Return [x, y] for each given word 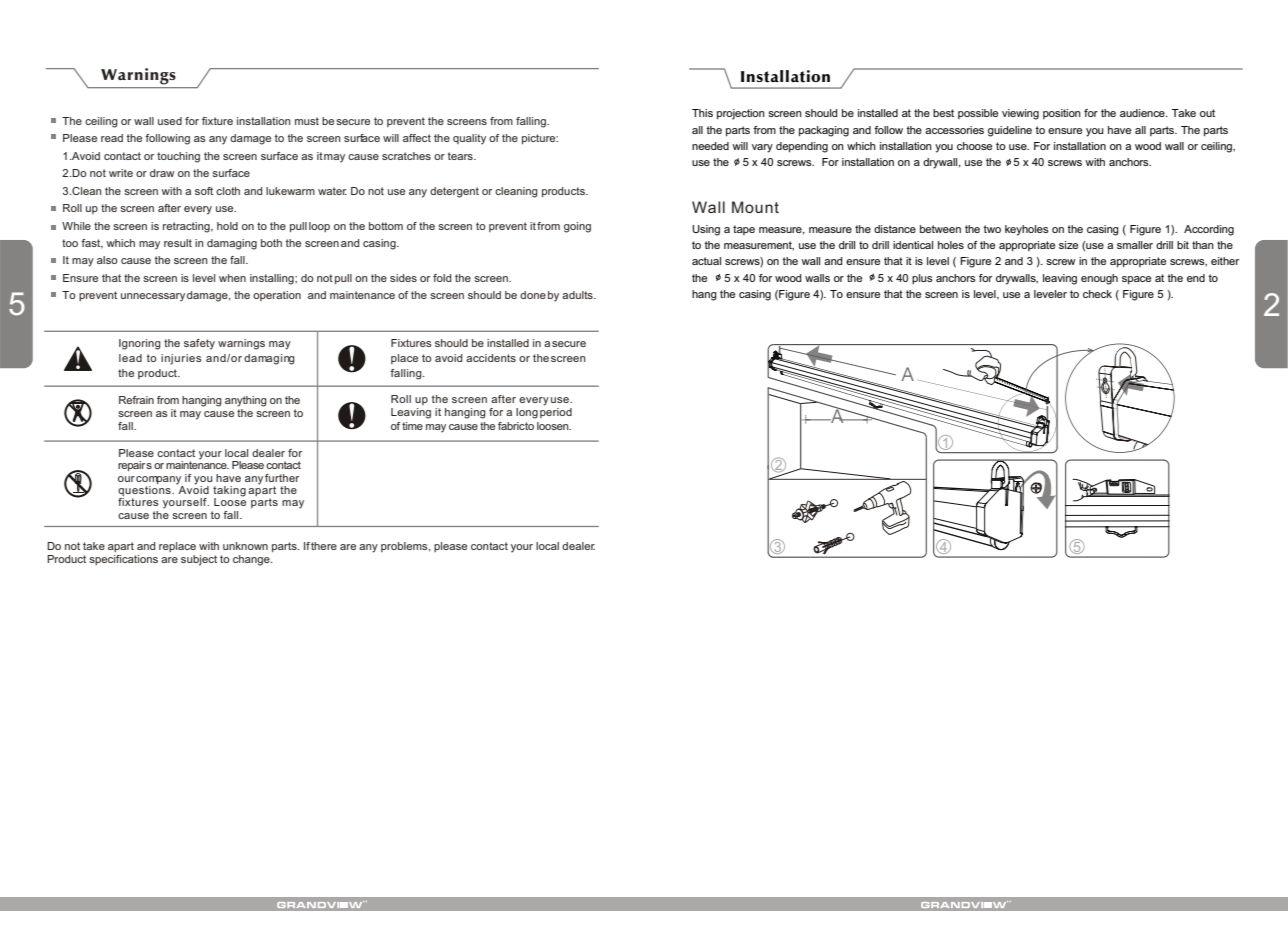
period [556, 413]
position [1062, 114]
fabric [512, 426]
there [324, 546]
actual [706, 261]
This [702, 113]
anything [246, 401]
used [170, 121]
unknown [245, 546]
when [232, 278]
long [527, 413]
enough [1099, 279]
